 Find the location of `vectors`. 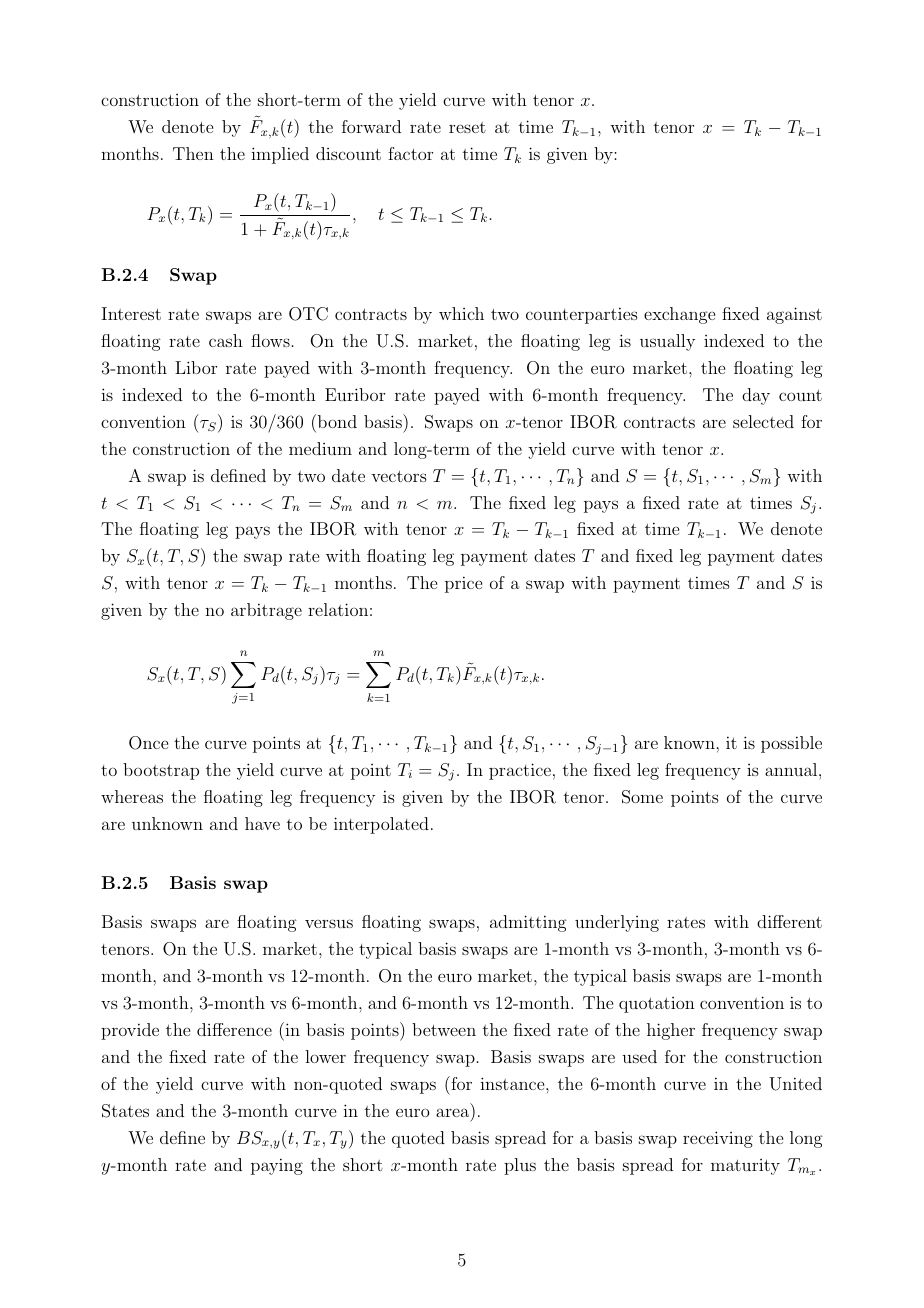

vectors is located at coordinates (399, 476).
